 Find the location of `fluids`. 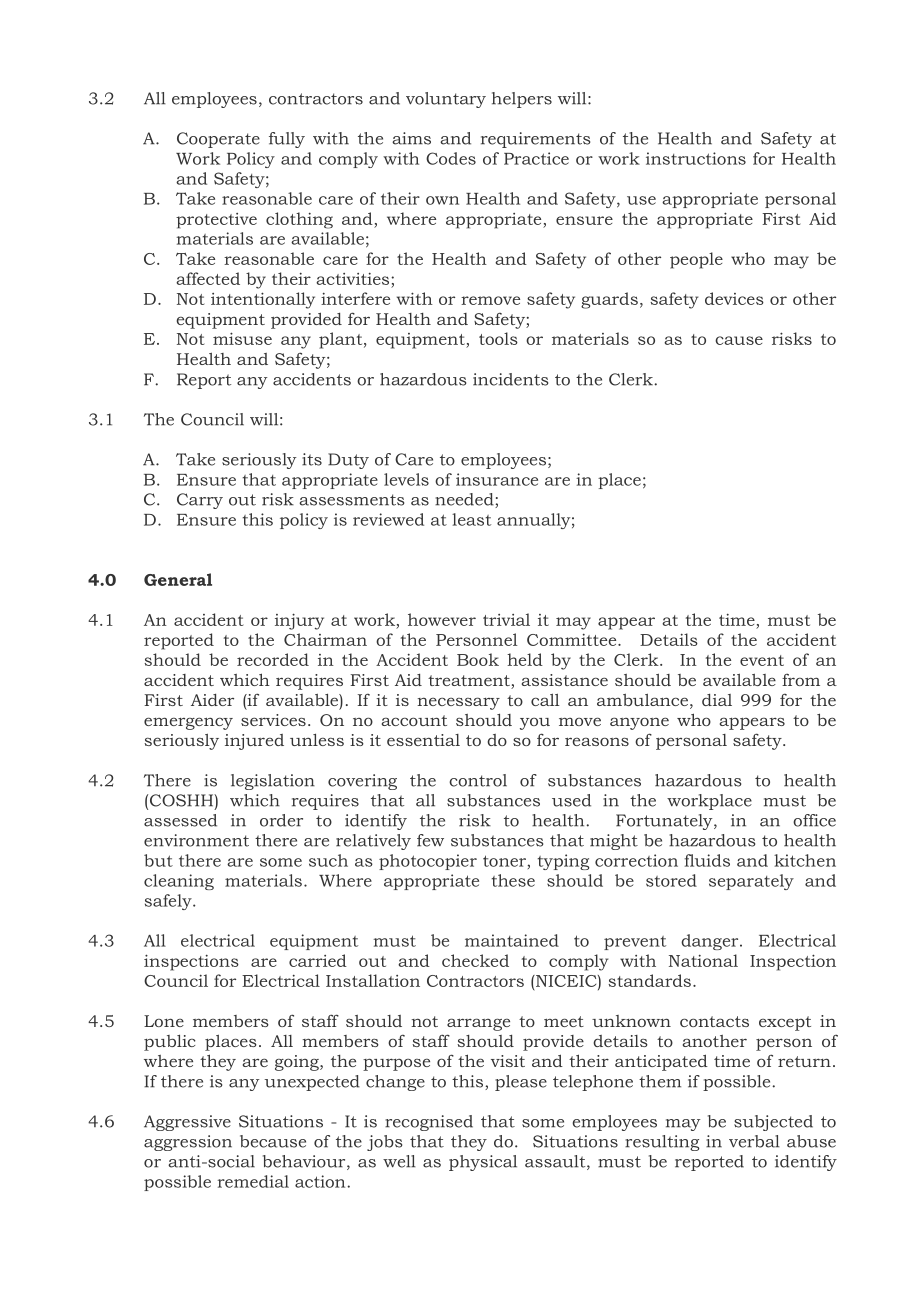

fluids is located at coordinates (707, 860).
